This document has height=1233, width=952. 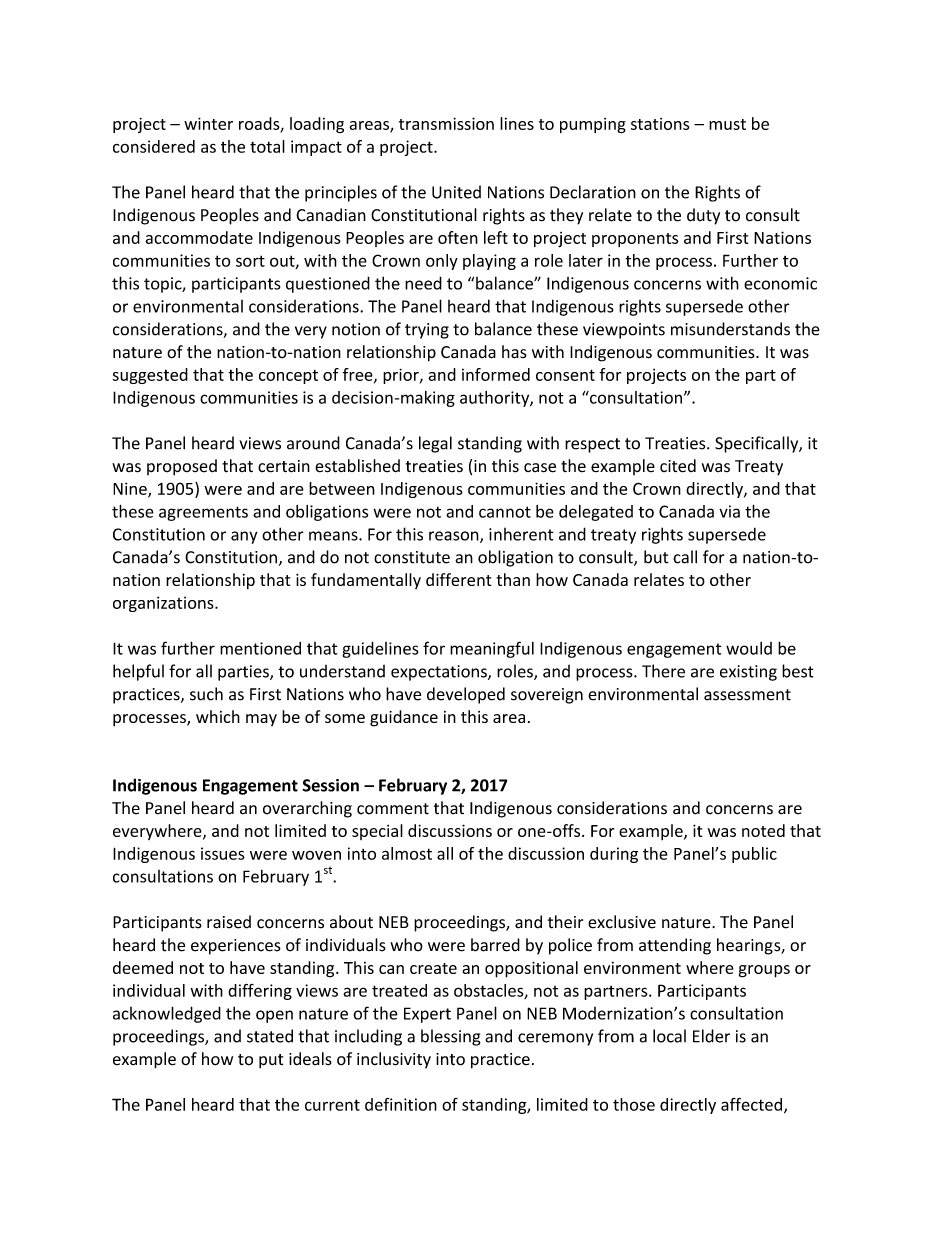 What do you see at coordinates (208, 123) in the document?
I see `winter` at bounding box center [208, 123].
